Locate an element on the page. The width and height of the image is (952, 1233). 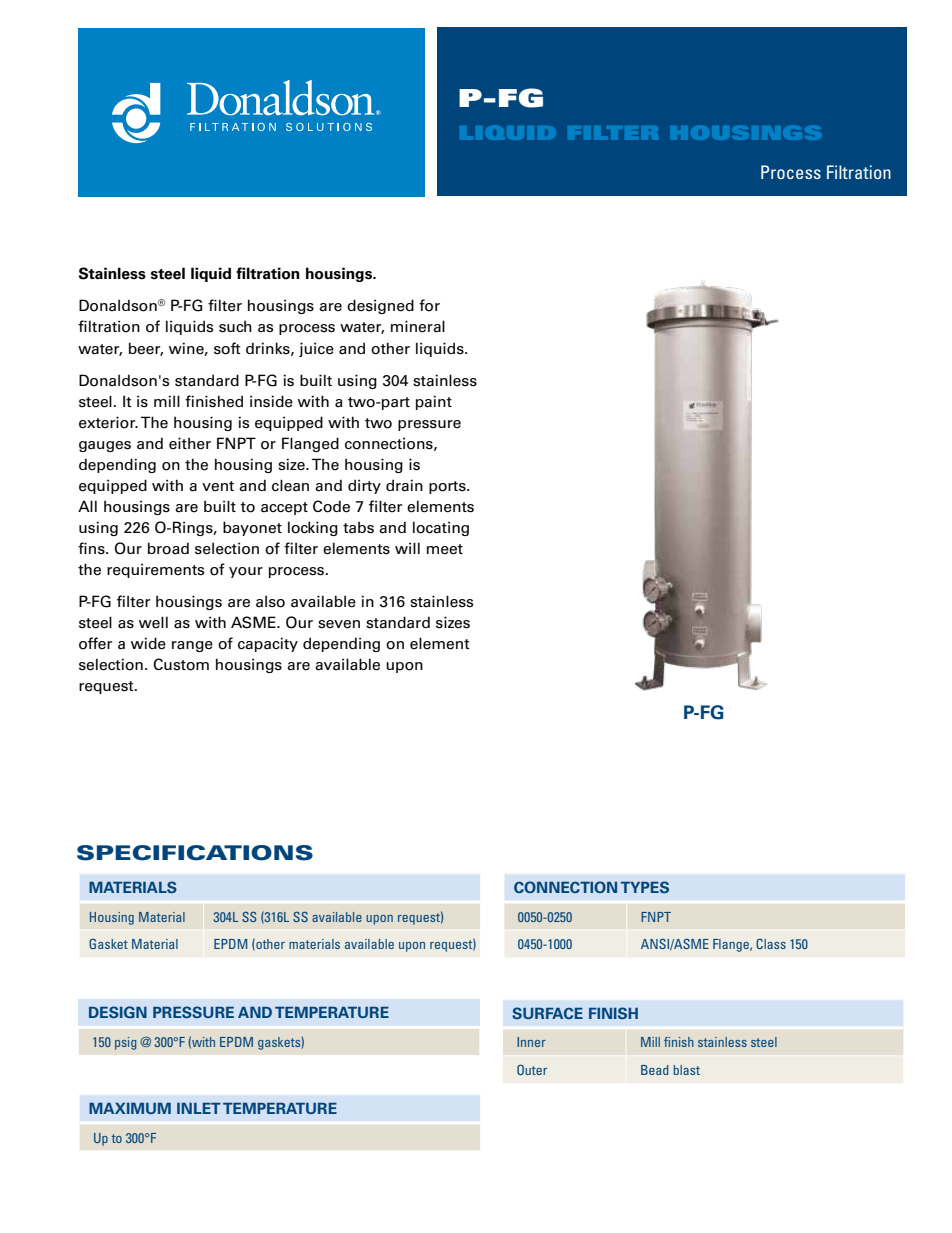
Custom is located at coordinates (181, 664).
